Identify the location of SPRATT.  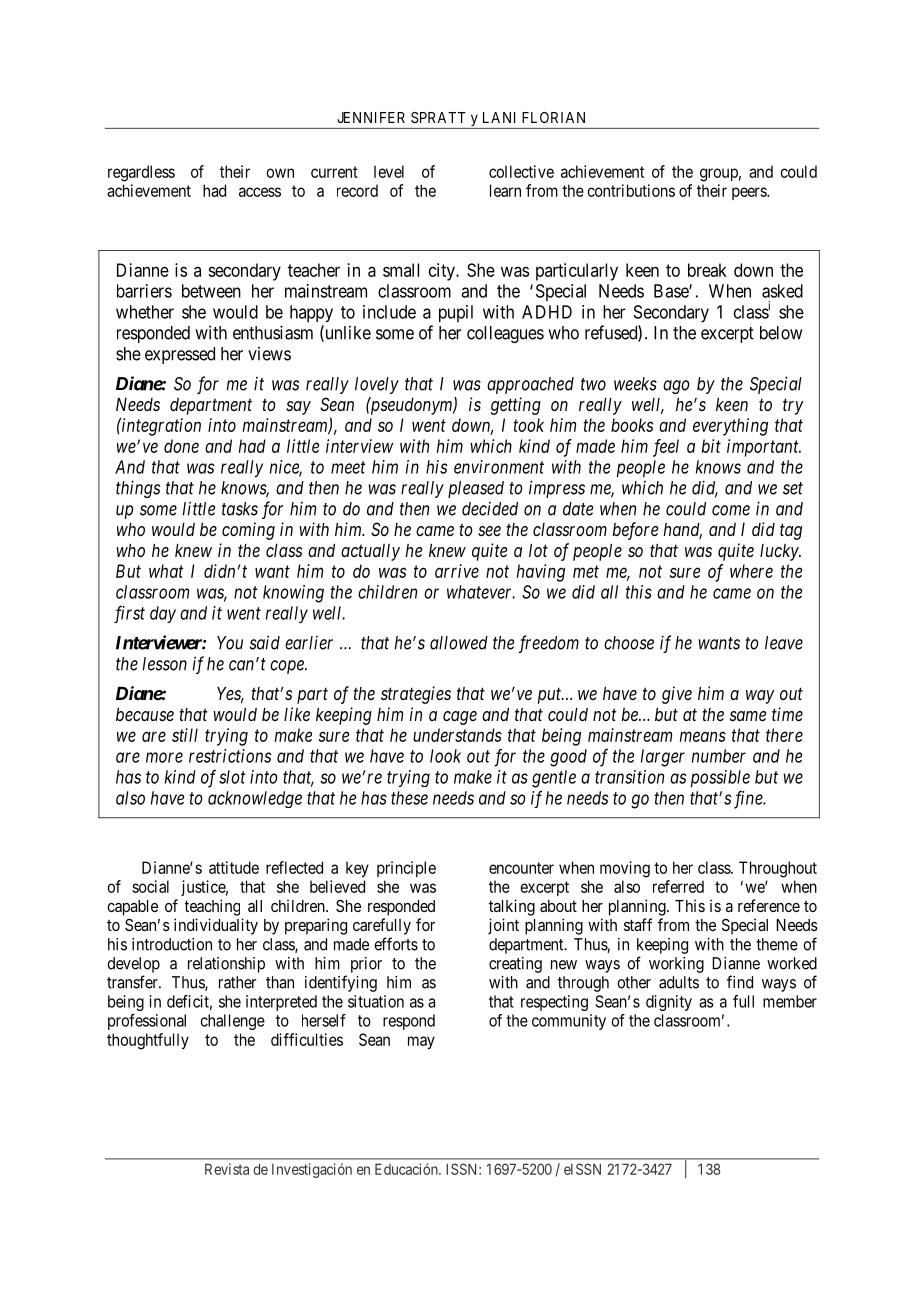
(438, 117).
